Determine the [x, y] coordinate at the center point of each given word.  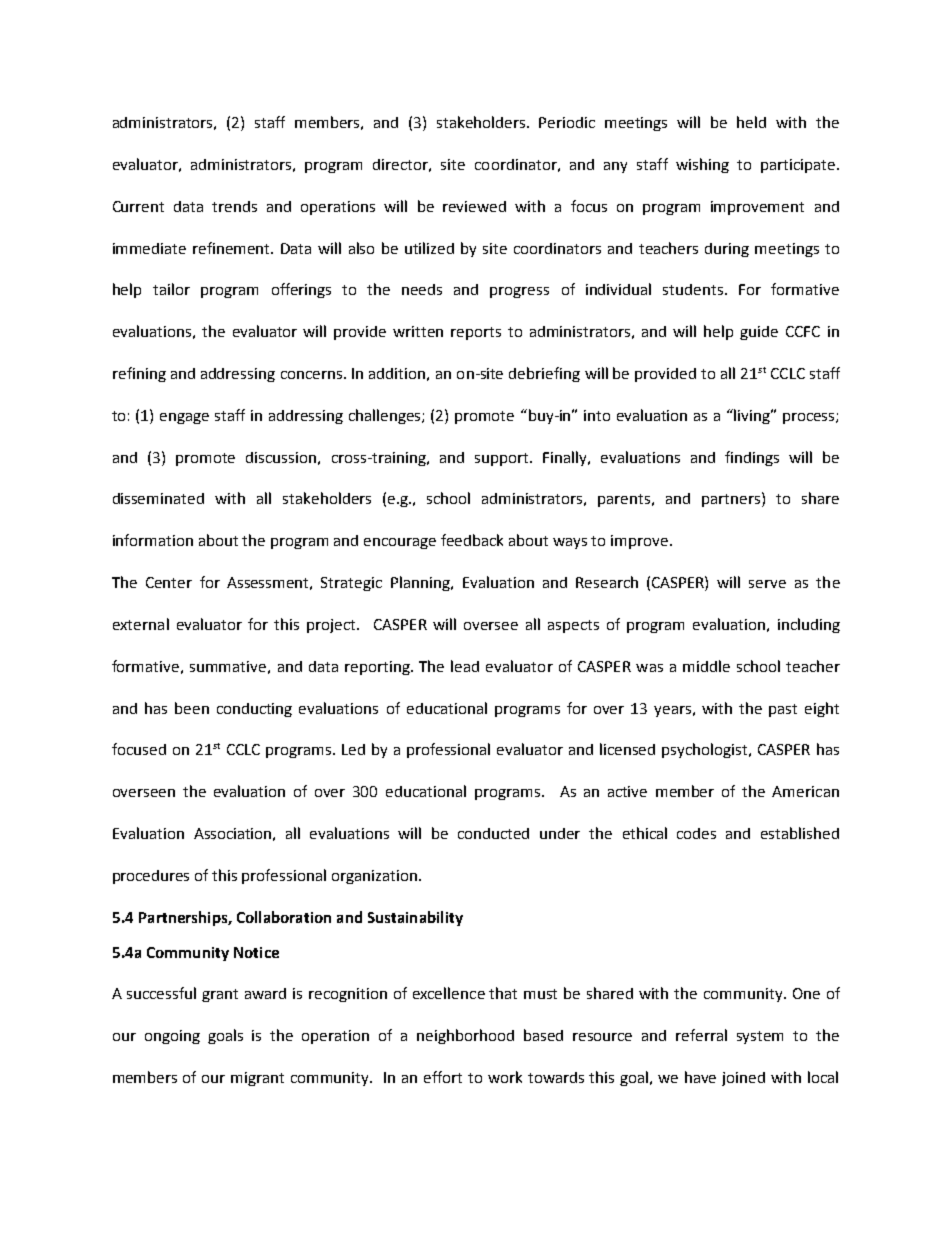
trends [234, 206]
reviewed [474, 206]
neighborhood [465, 1036]
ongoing [172, 1037]
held [751, 122]
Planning [421, 583]
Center [169, 582]
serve [767, 584]
